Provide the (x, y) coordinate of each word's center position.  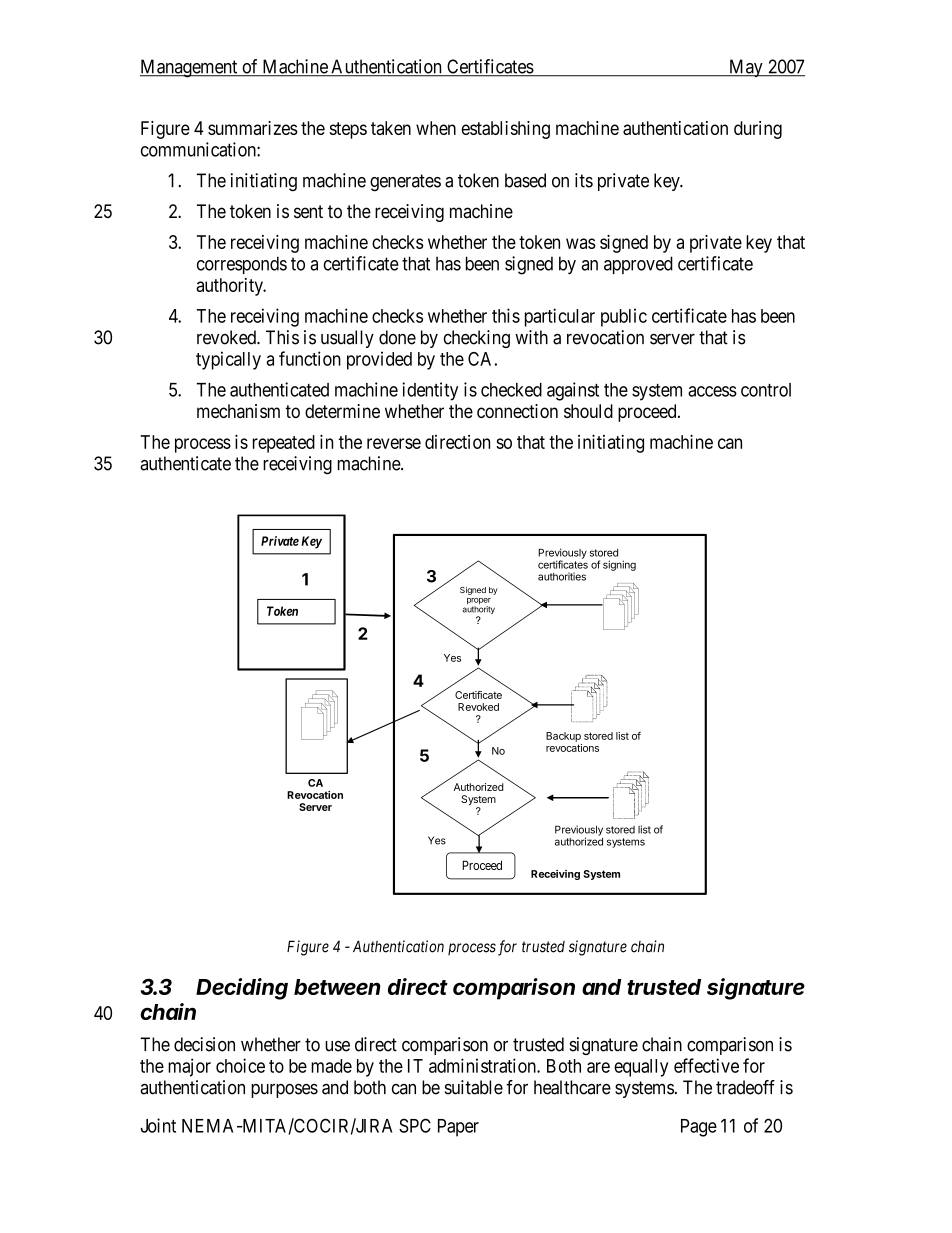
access (712, 391)
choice (240, 1065)
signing (619, 565)
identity (430, 391)
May (746, 68)
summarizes (253, 128)
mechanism (238, 411)
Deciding (242, 989)
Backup (563, 737)
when (436, 128)
